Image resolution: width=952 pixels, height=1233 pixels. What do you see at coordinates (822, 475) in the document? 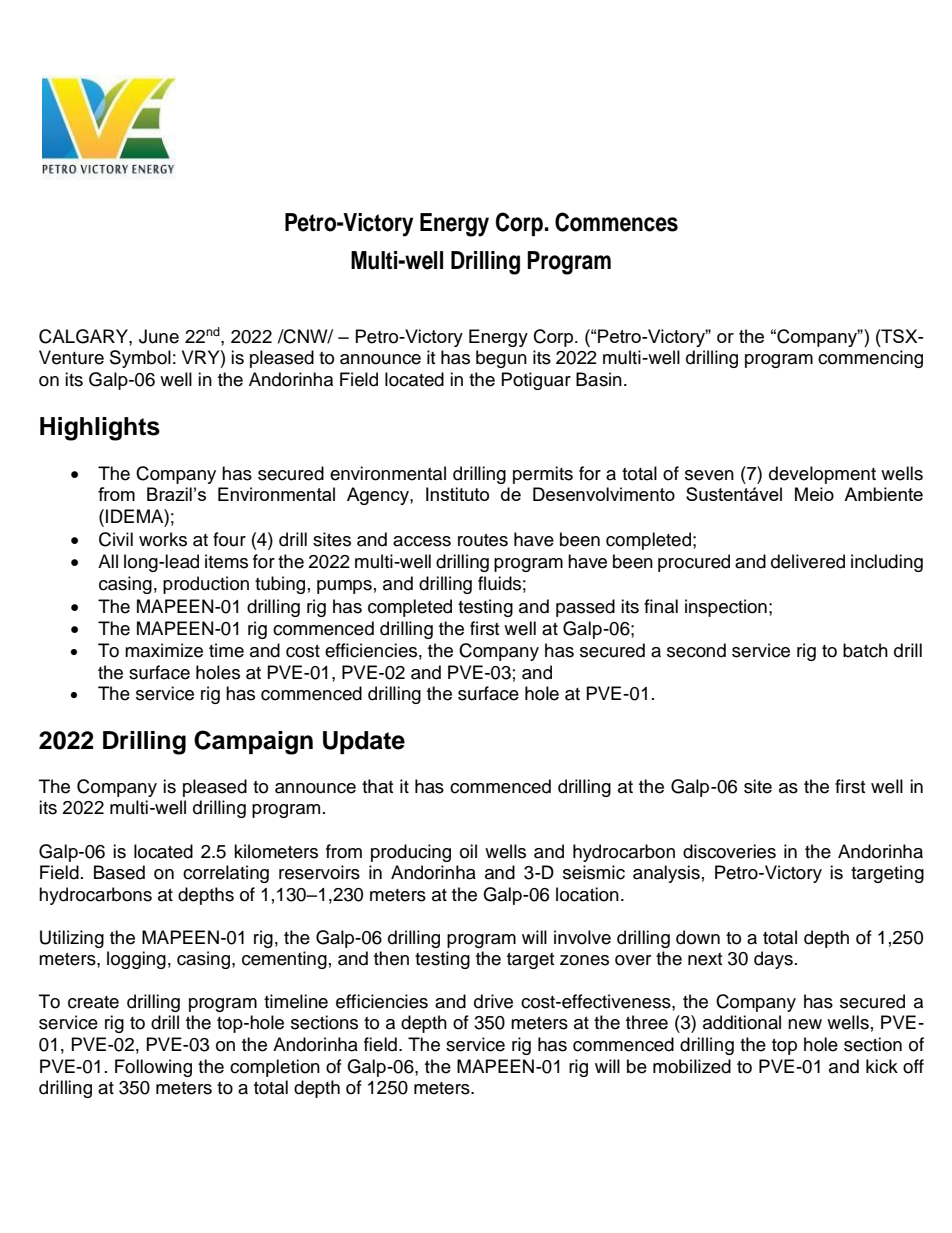
I see `development` at bounding box center [822, 475].
